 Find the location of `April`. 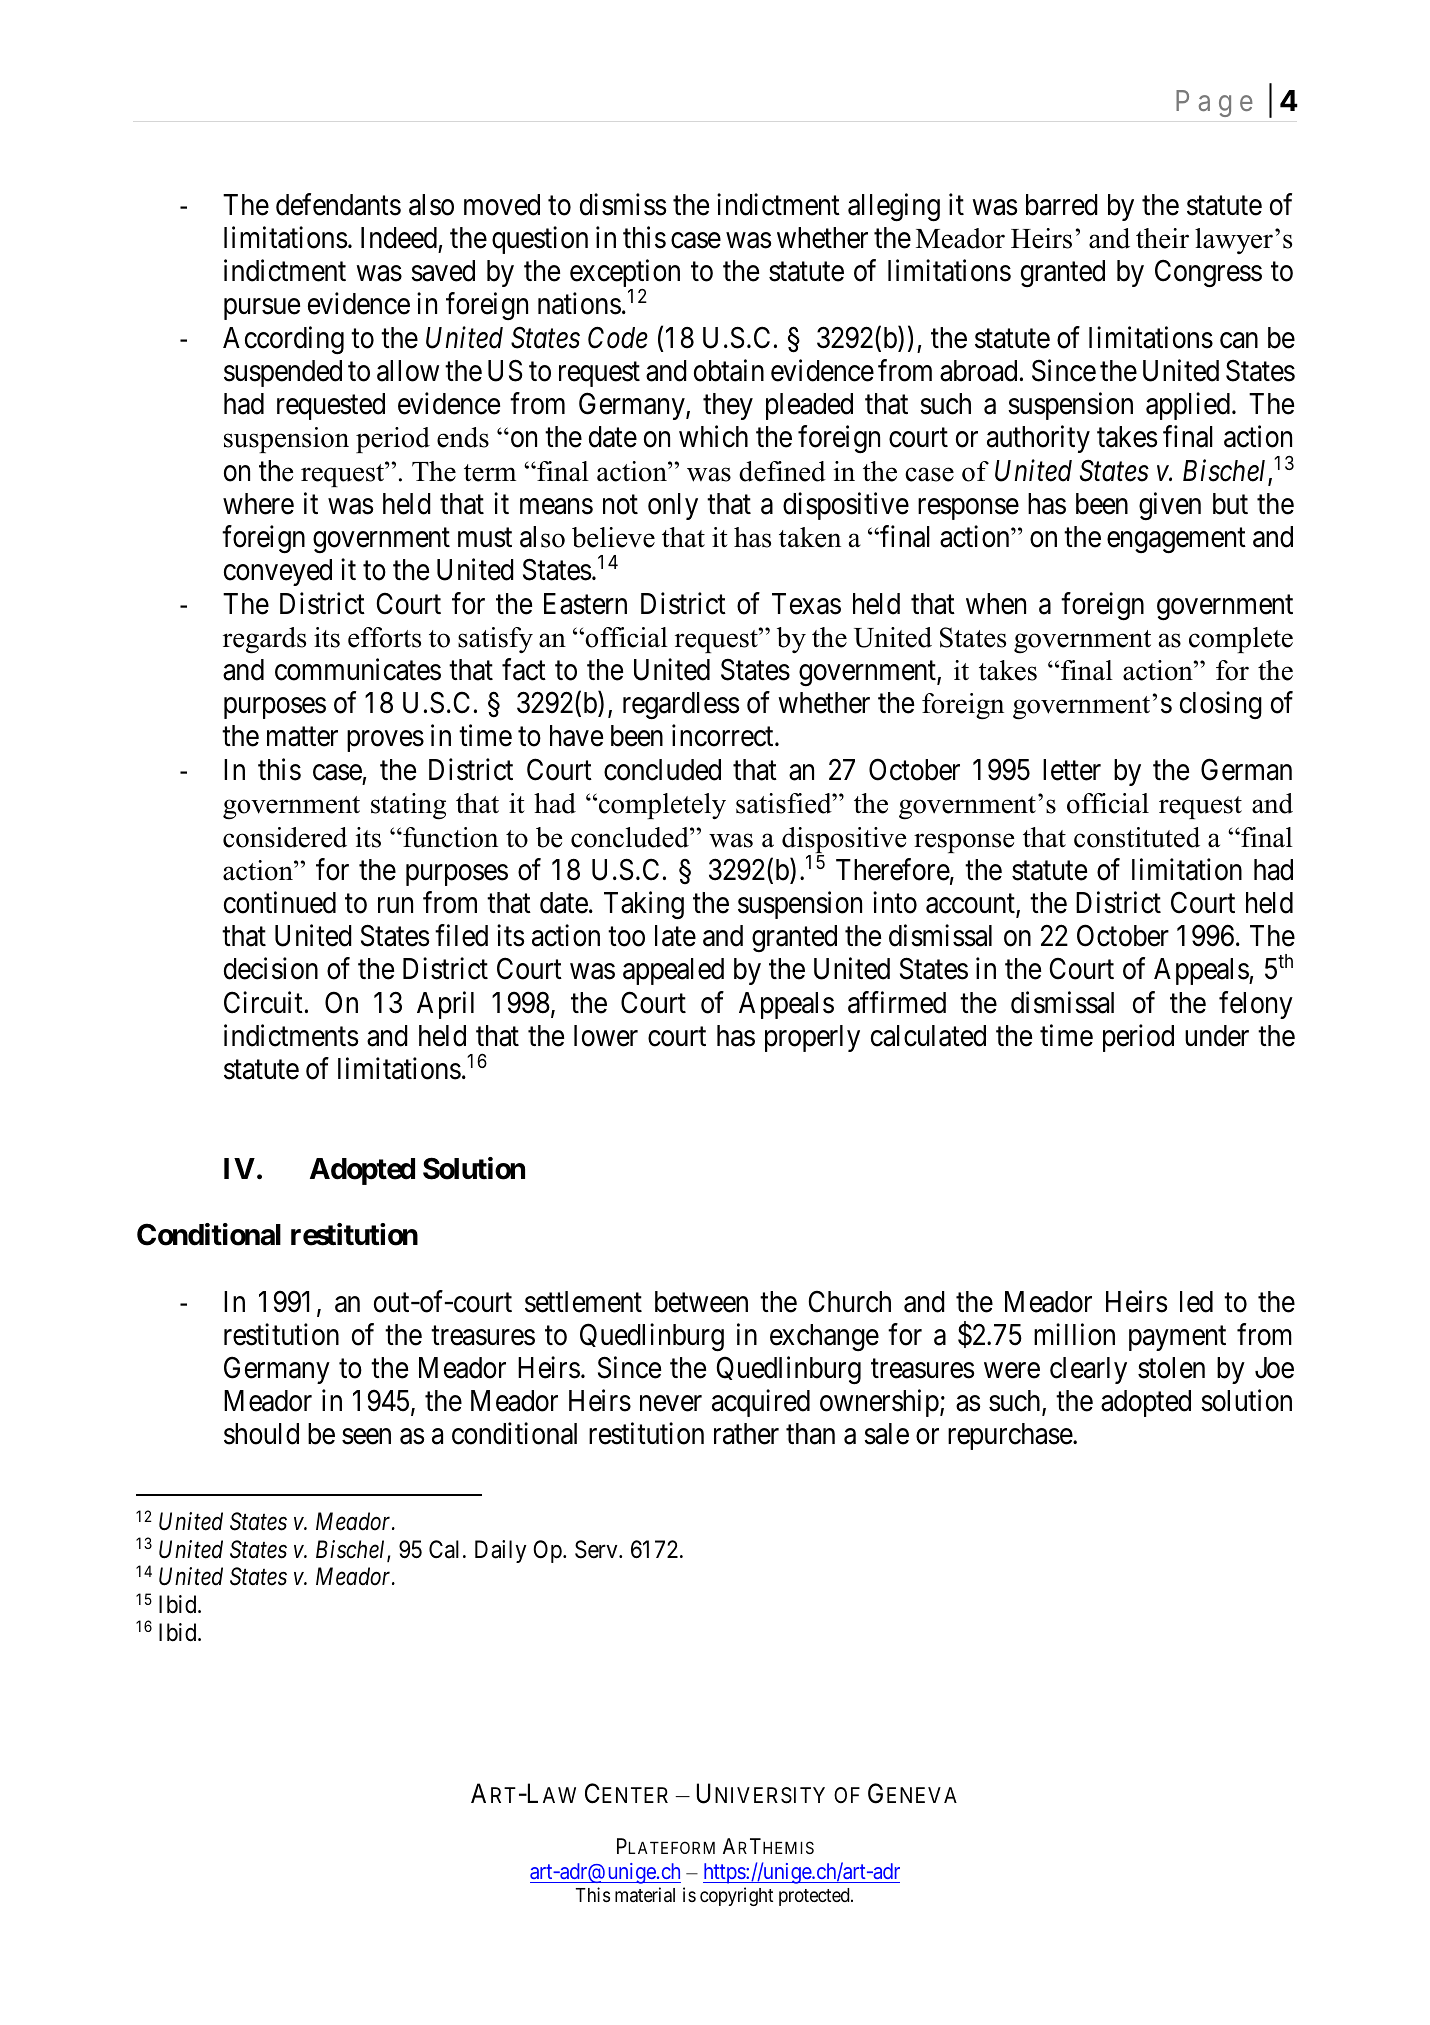

April is located at coordinates (445, 1005).
